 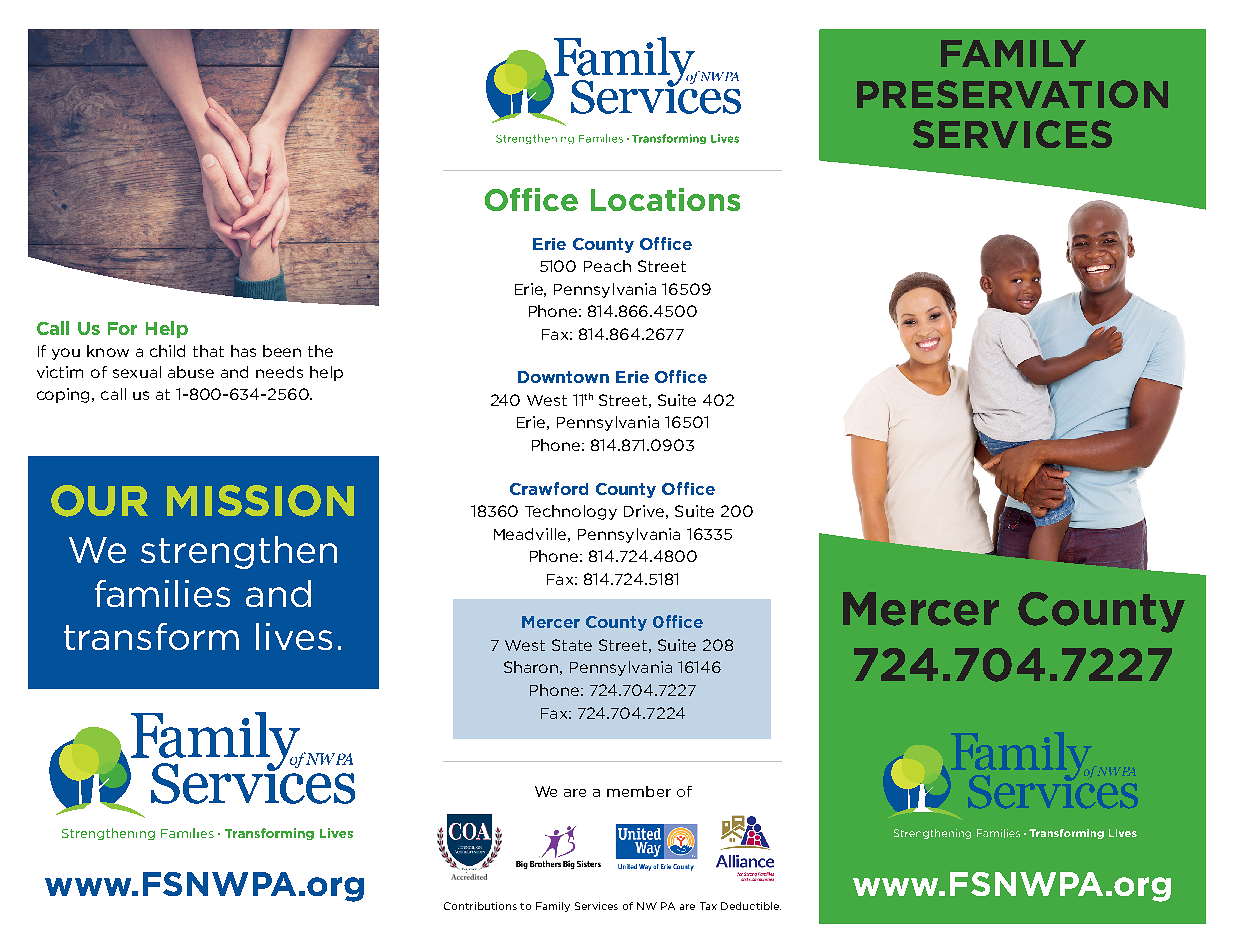 What do you see at coordinates (480, 906) in the document?
I see `Contributions` at bounding box center [480, 906].
